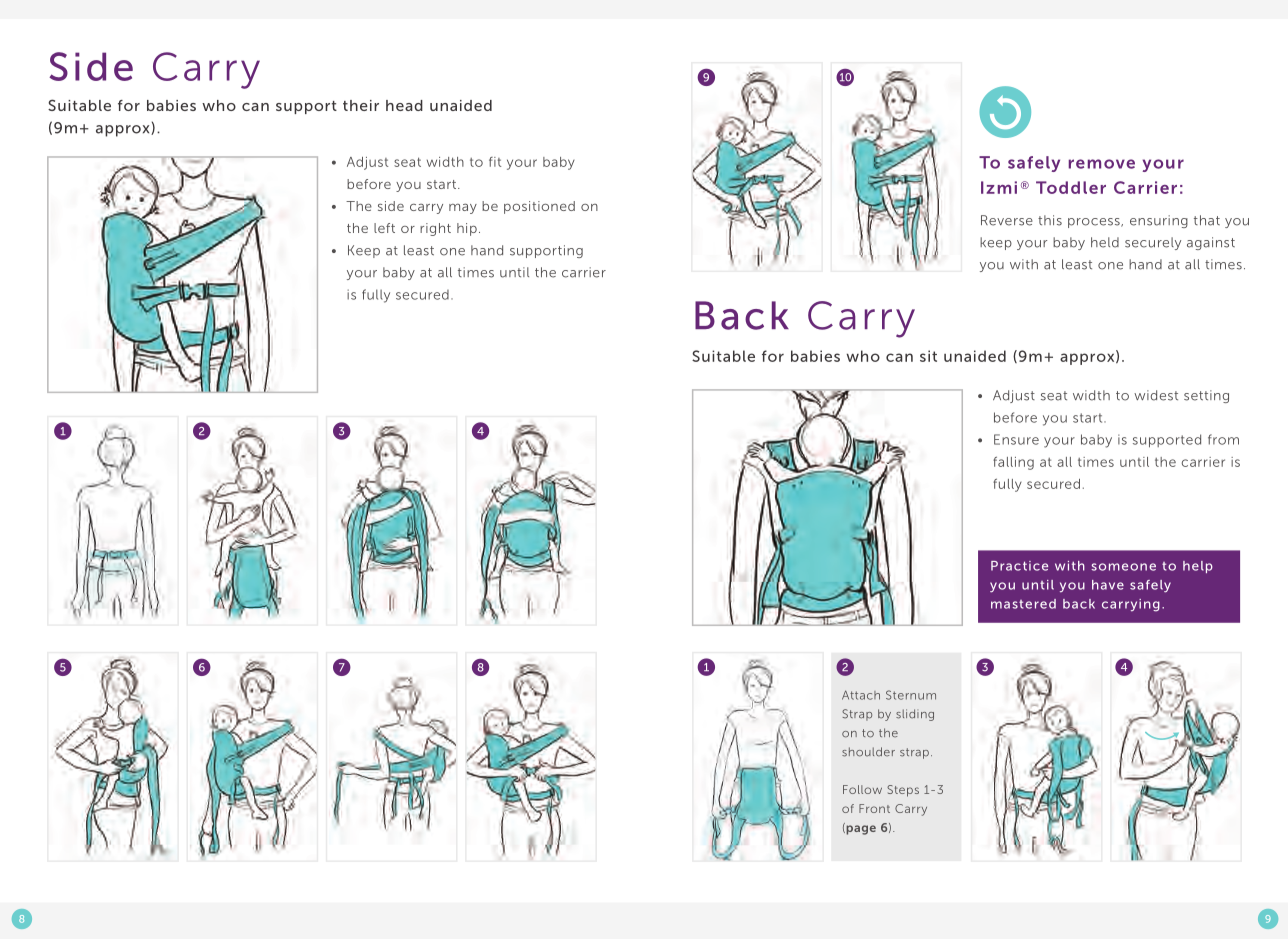 Image resolution: width=1288 pixels, height=939 pixels. Describe the element at coordinates (1102, 164) in the screenshot. I see `remove` at that location.
